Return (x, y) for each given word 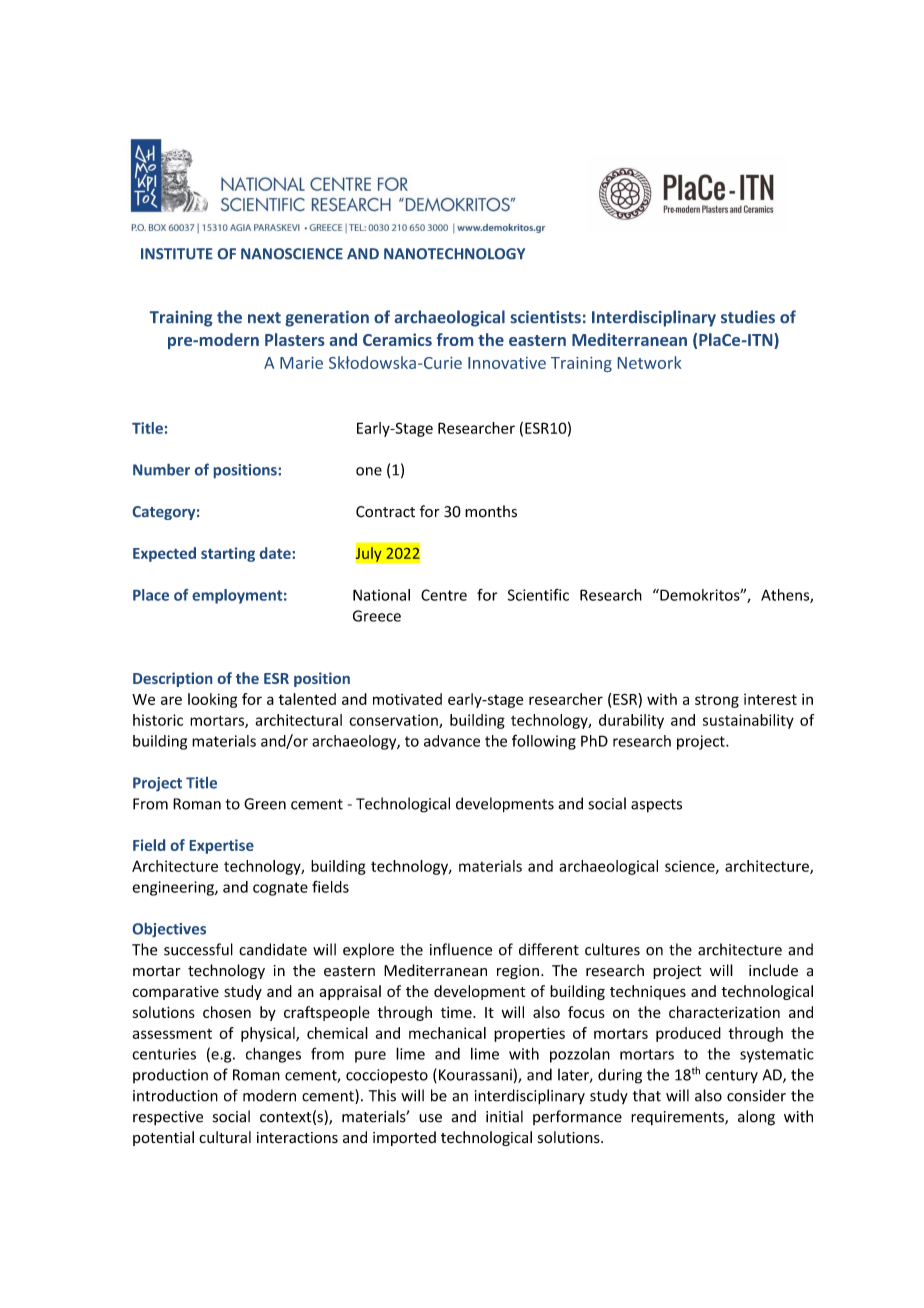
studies (748, 316)
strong (717, 701)
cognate (280, 889)
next (264, 317)
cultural (225, 1137)
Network (650, 362)
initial (504, 1116)
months (491, 511)
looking (212, 700)
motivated (407, 699)
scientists (546, 317)
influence (461, 949)
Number (161, 470)
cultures (612, 949)
